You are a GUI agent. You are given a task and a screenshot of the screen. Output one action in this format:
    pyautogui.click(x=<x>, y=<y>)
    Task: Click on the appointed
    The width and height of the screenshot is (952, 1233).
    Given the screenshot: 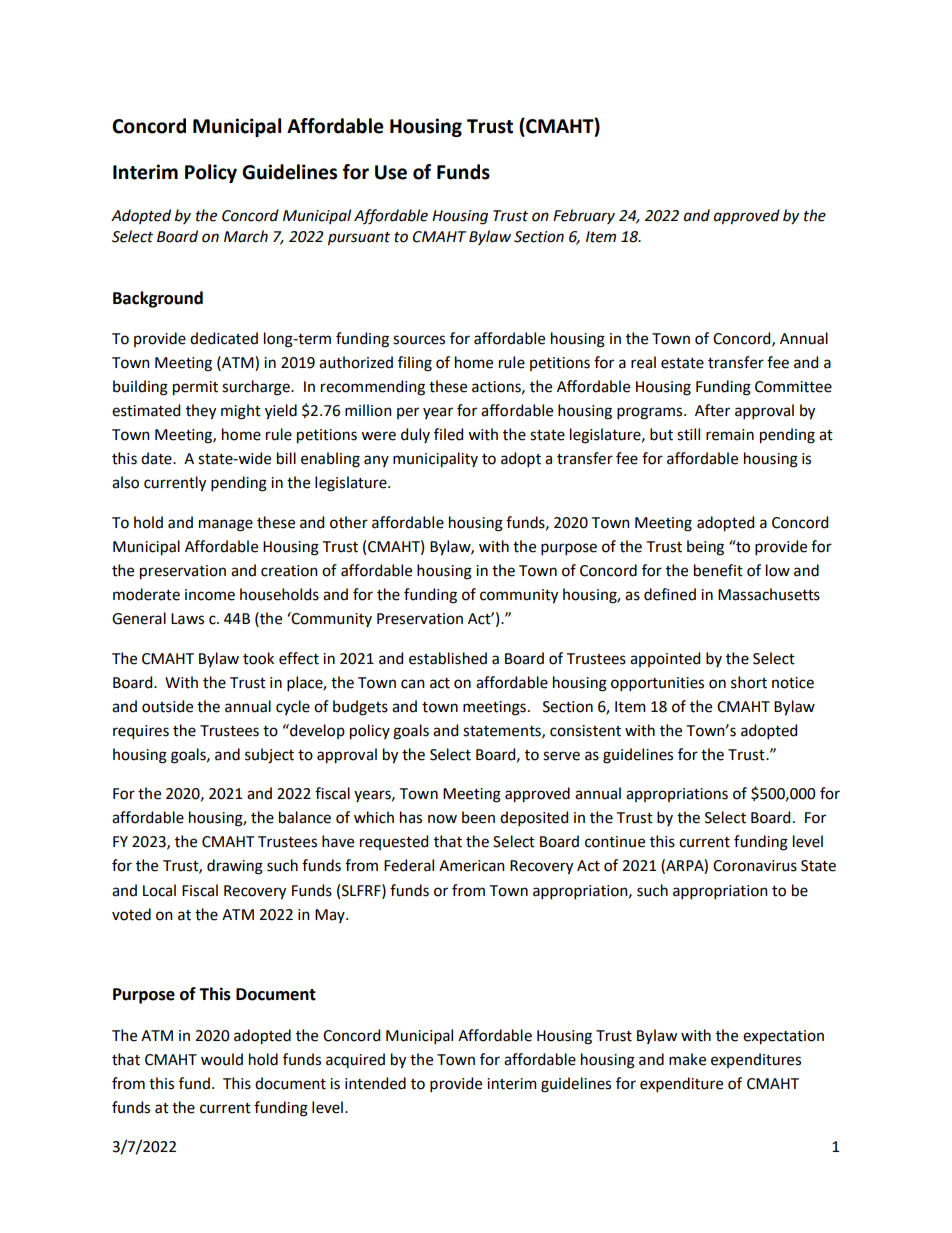 What is the action you would take?
    pyautogui.click(x=665, y=659)
